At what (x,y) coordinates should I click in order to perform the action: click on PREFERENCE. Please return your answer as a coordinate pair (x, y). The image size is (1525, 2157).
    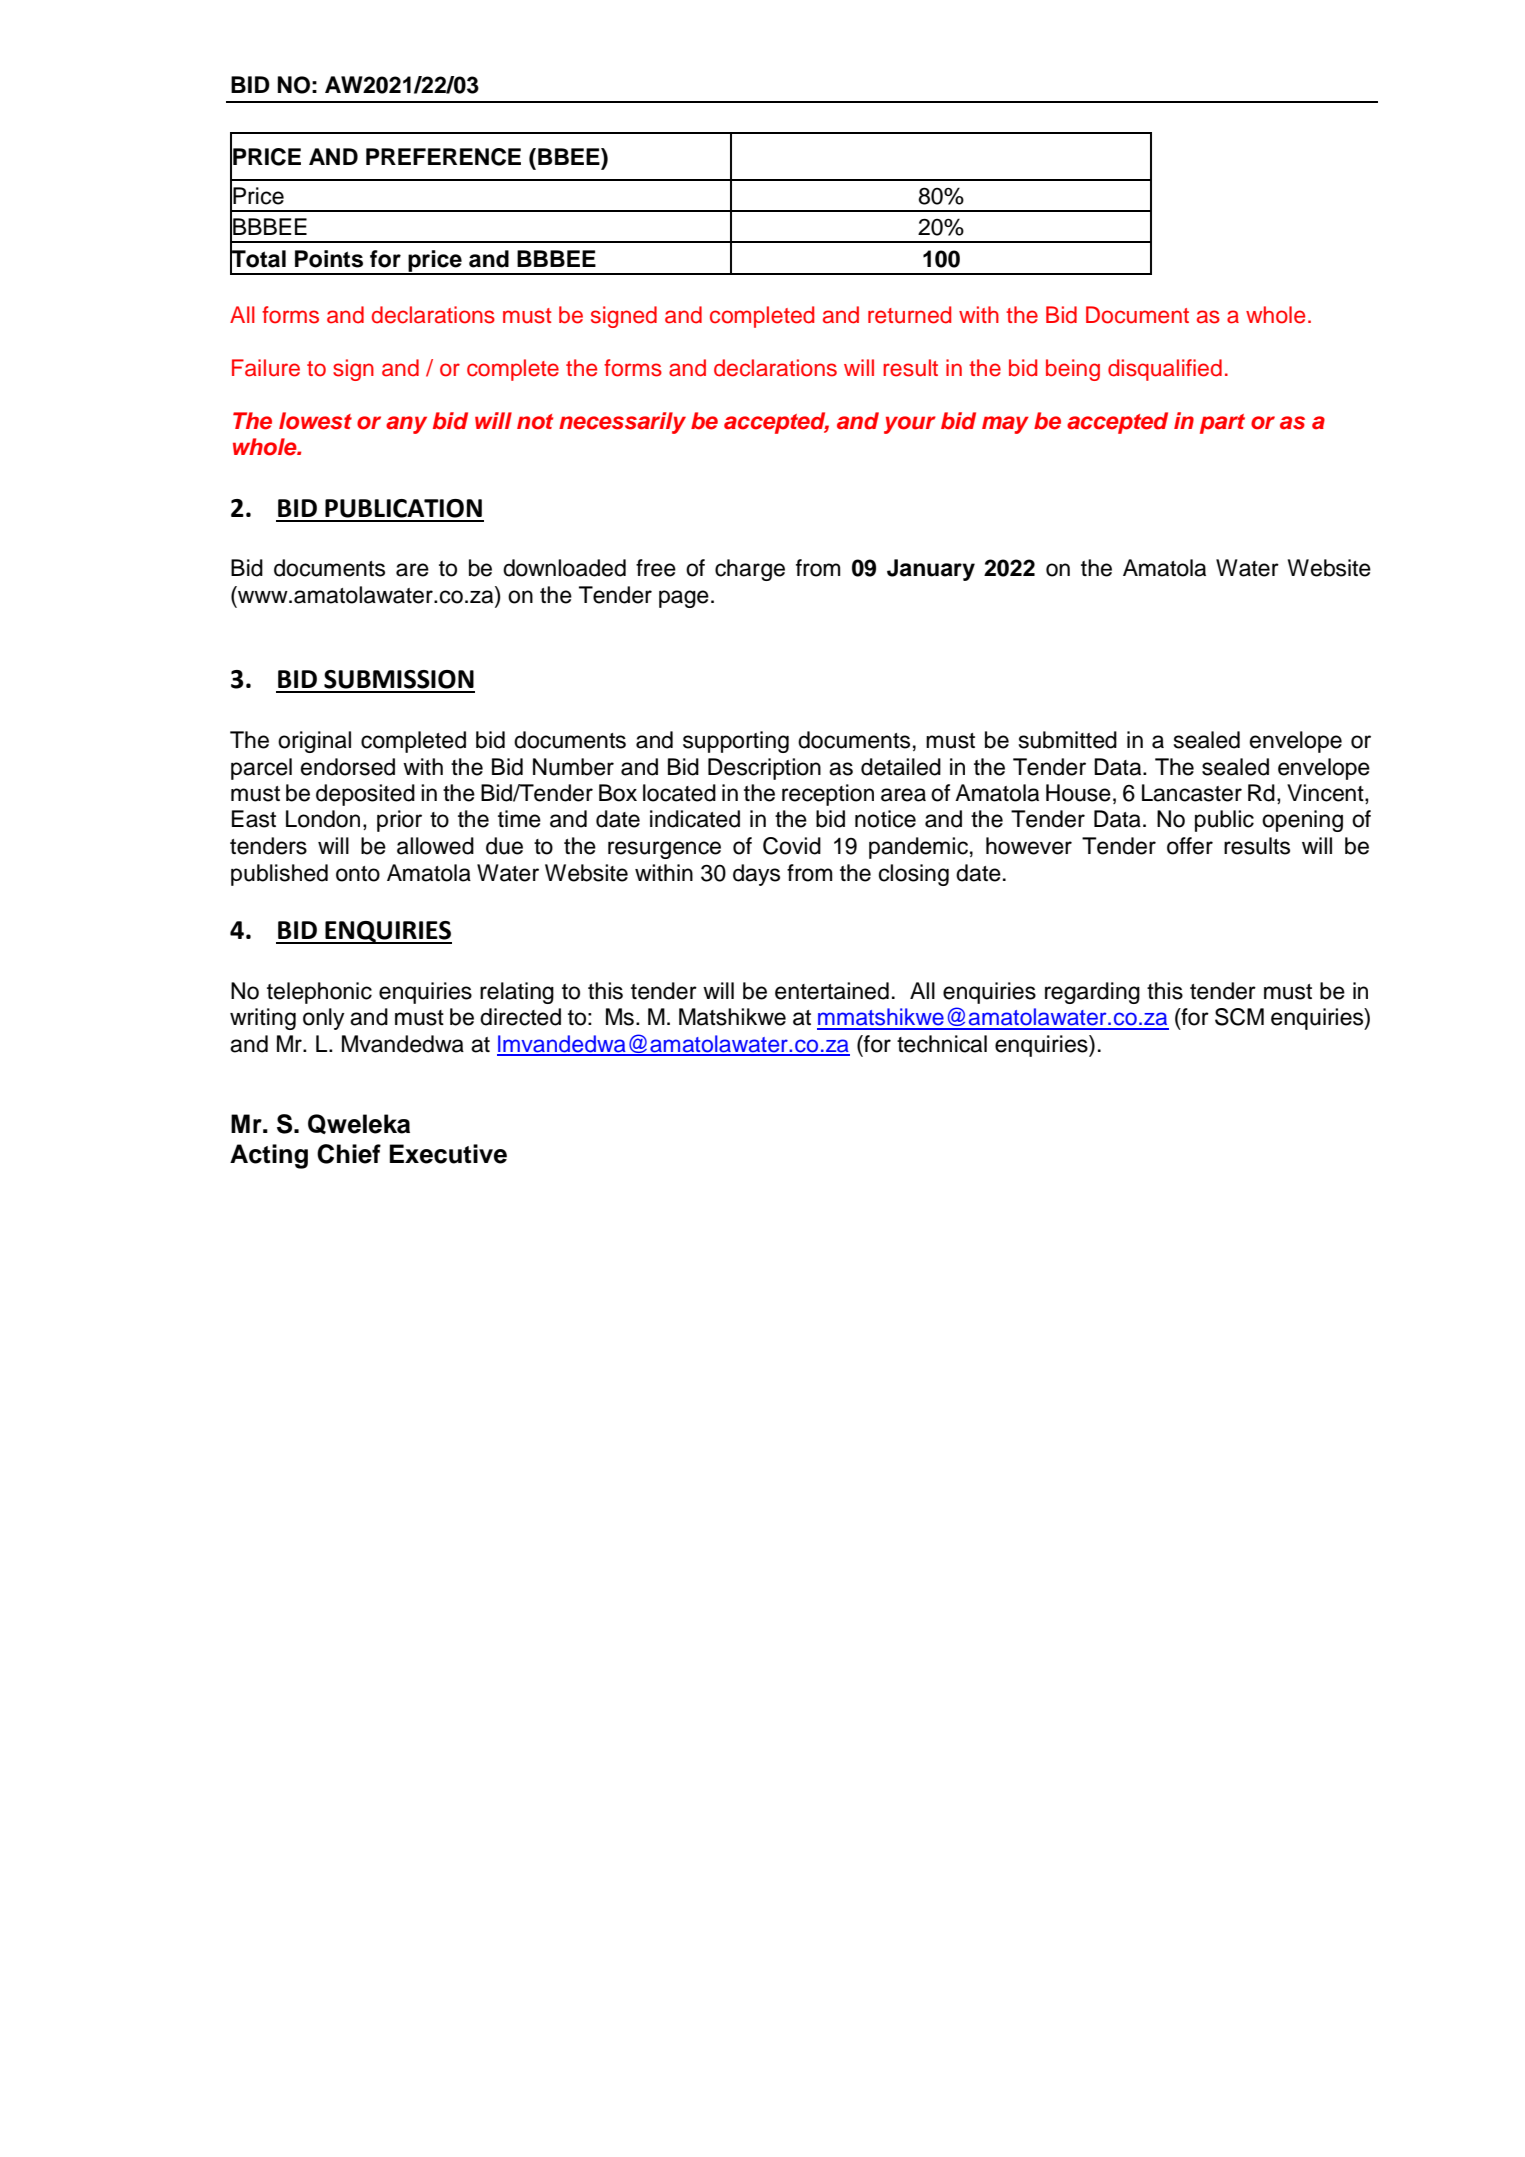
    Looking at the image, I should click on (443, 157).
